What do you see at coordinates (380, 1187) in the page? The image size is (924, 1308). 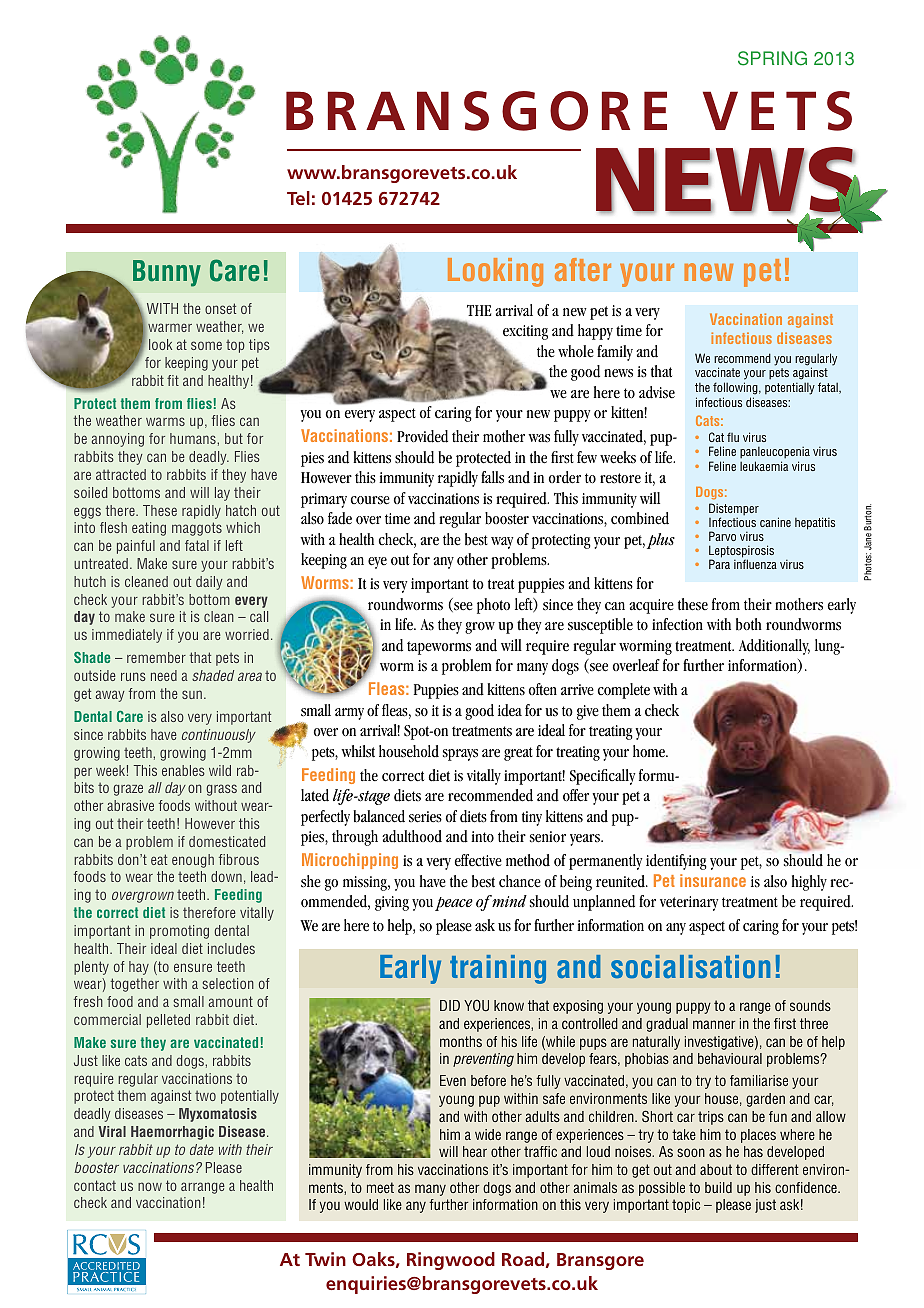 I see `meet` at bounding box center [380, 1187].
